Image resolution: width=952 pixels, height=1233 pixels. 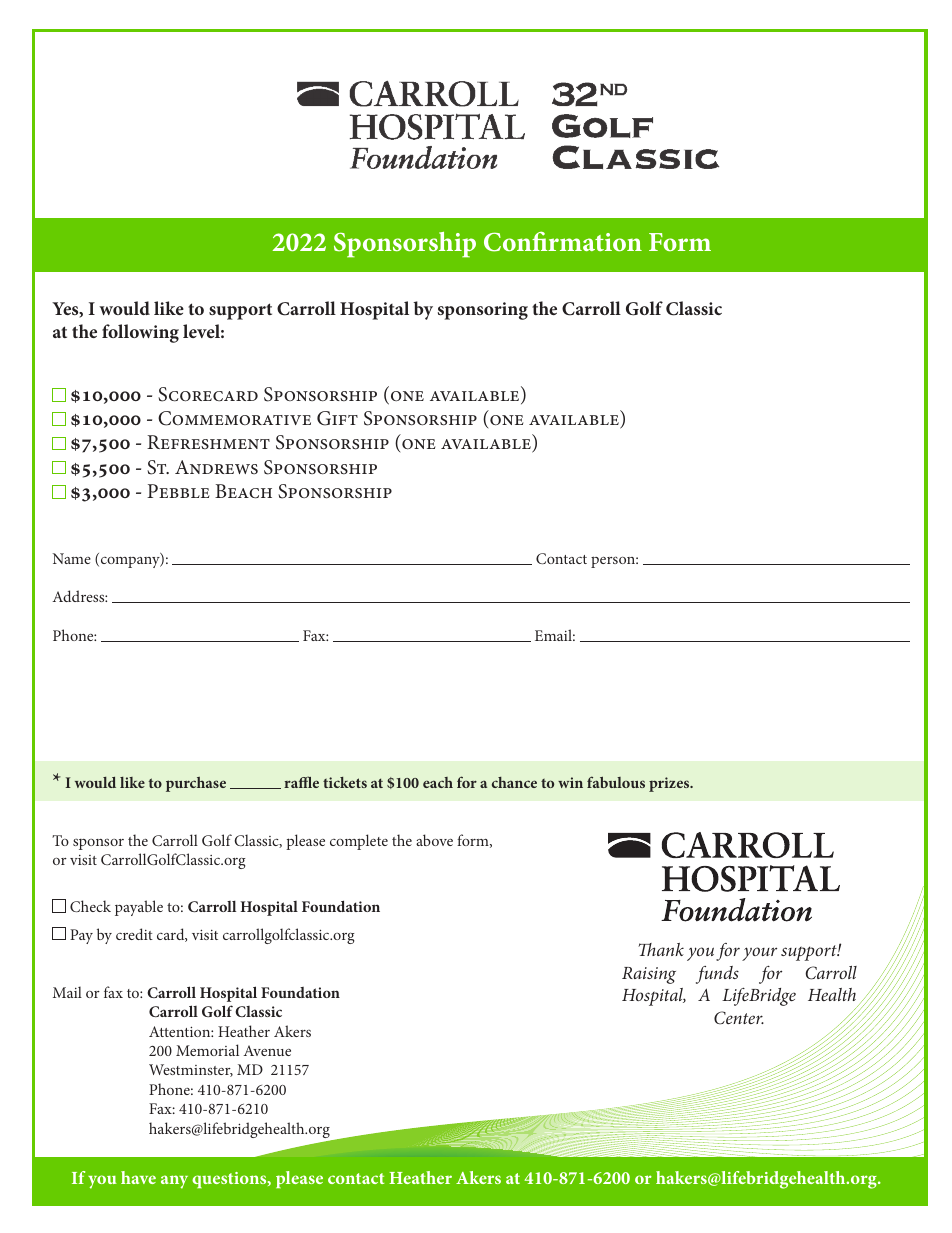 I want to click on Confirmation, so click(x=563, y=241).
